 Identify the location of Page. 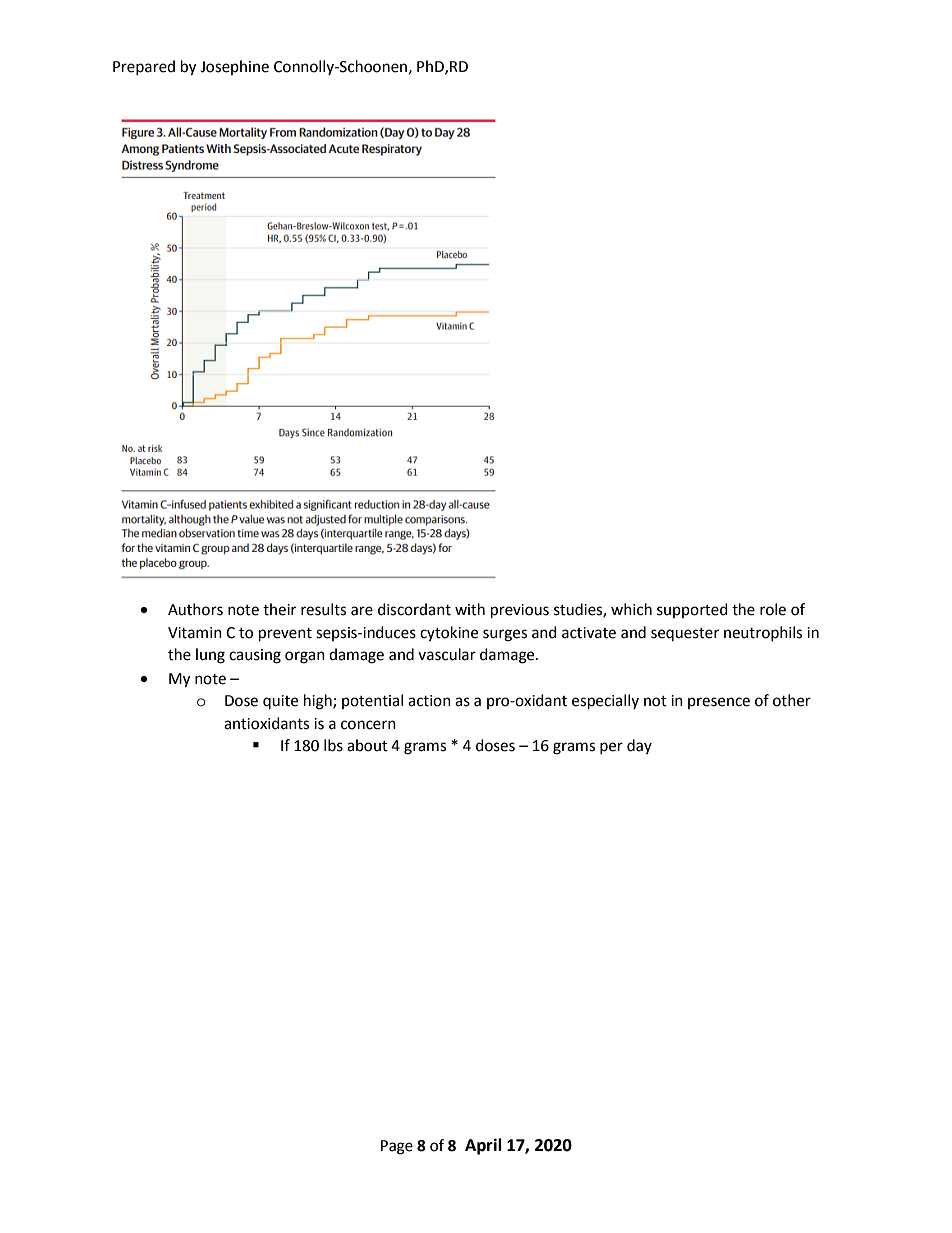
(397, 1147).
